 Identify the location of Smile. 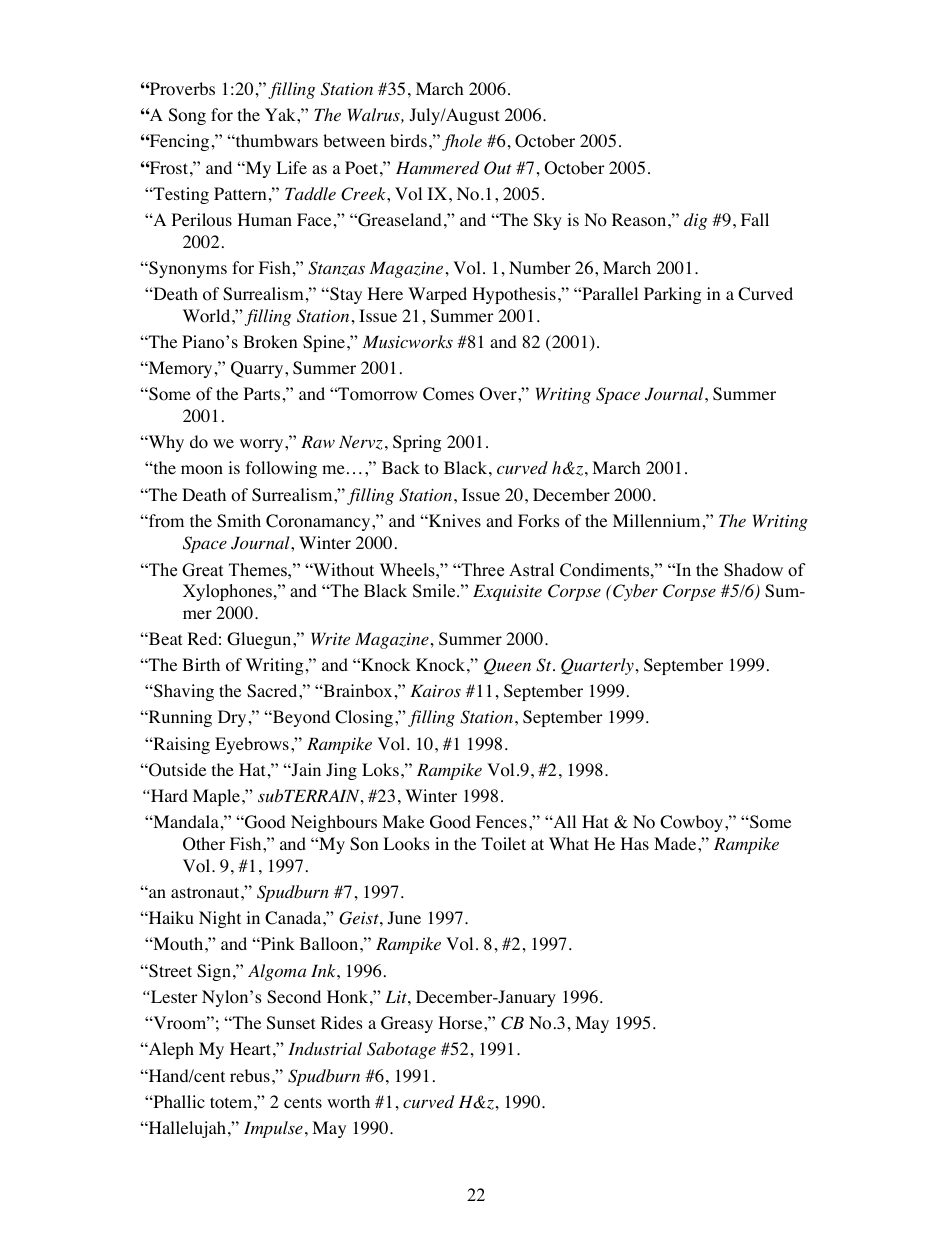
(434, 591).
